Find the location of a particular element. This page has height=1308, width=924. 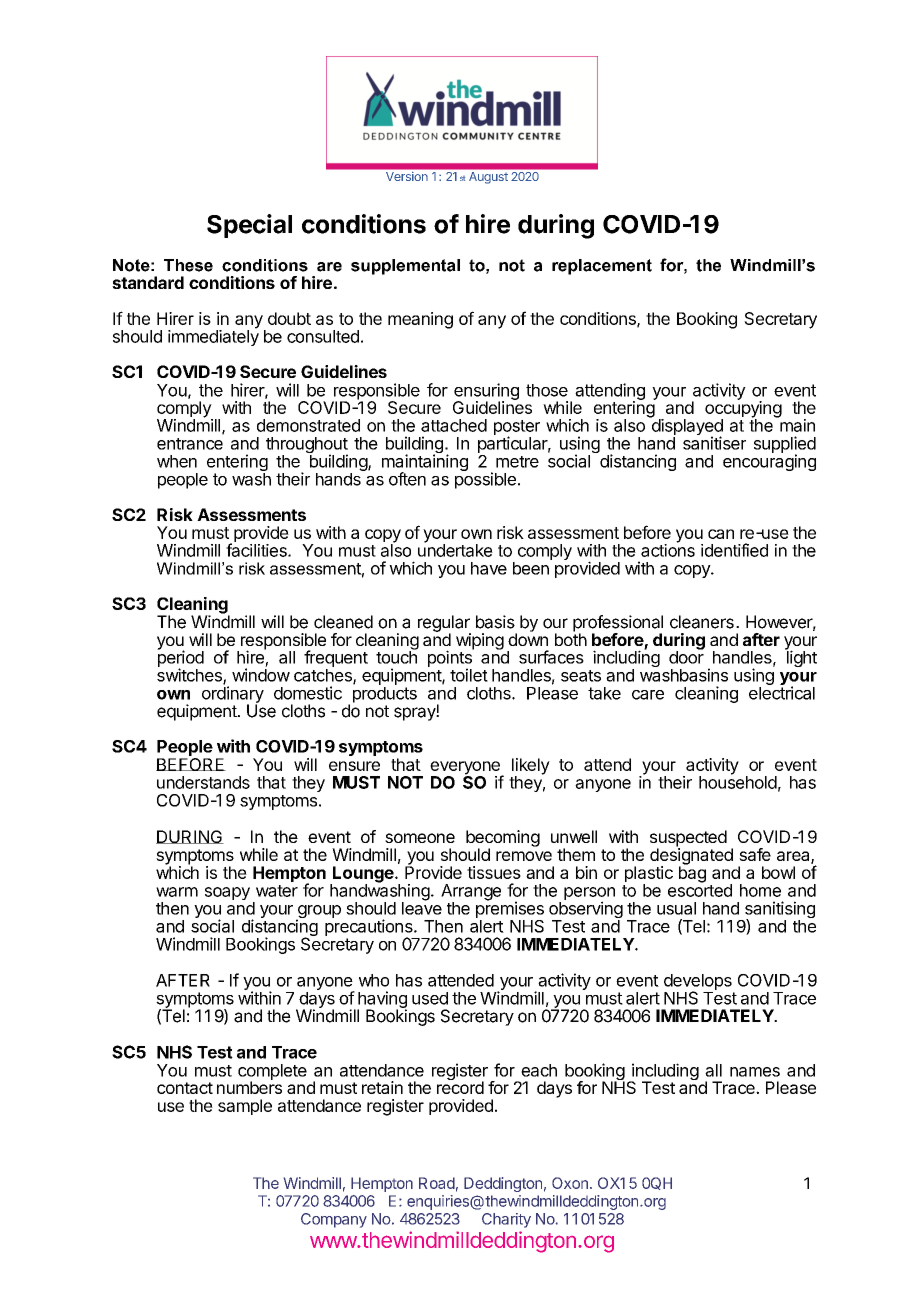

sample is located at coordinates (245, 1107).
